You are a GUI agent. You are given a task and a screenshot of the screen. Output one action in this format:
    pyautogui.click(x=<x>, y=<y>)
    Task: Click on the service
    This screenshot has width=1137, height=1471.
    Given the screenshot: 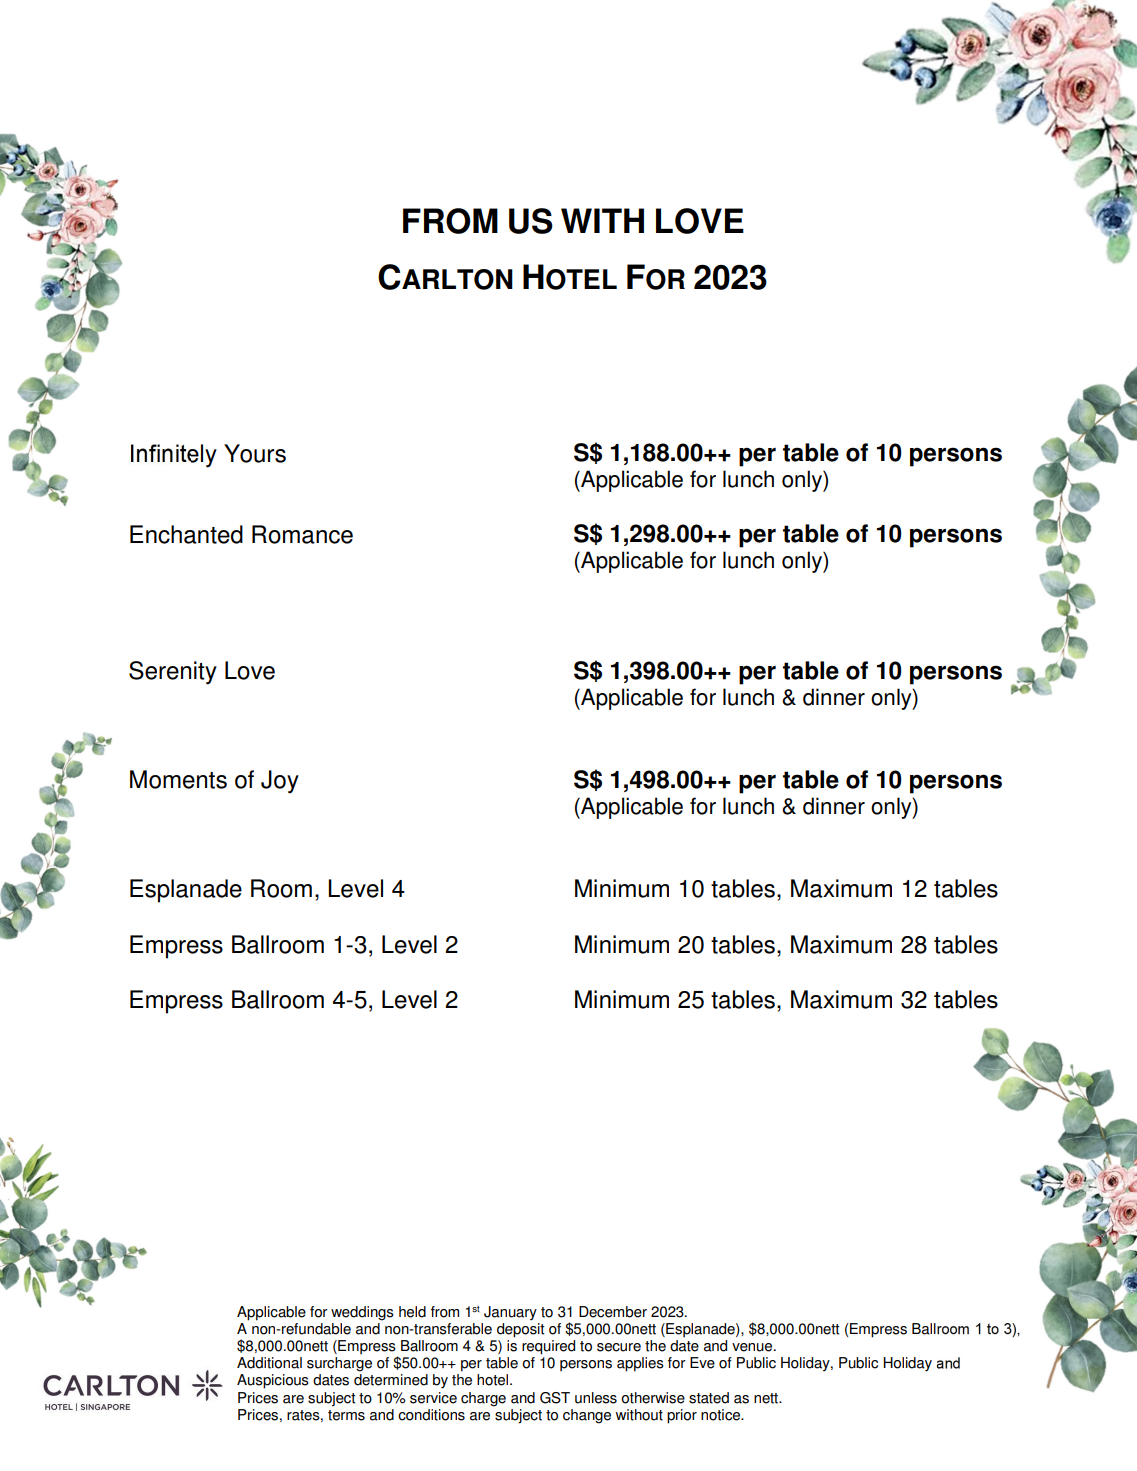 What is the action you would take?
    pyautogui.click(x=433, y=1398)
